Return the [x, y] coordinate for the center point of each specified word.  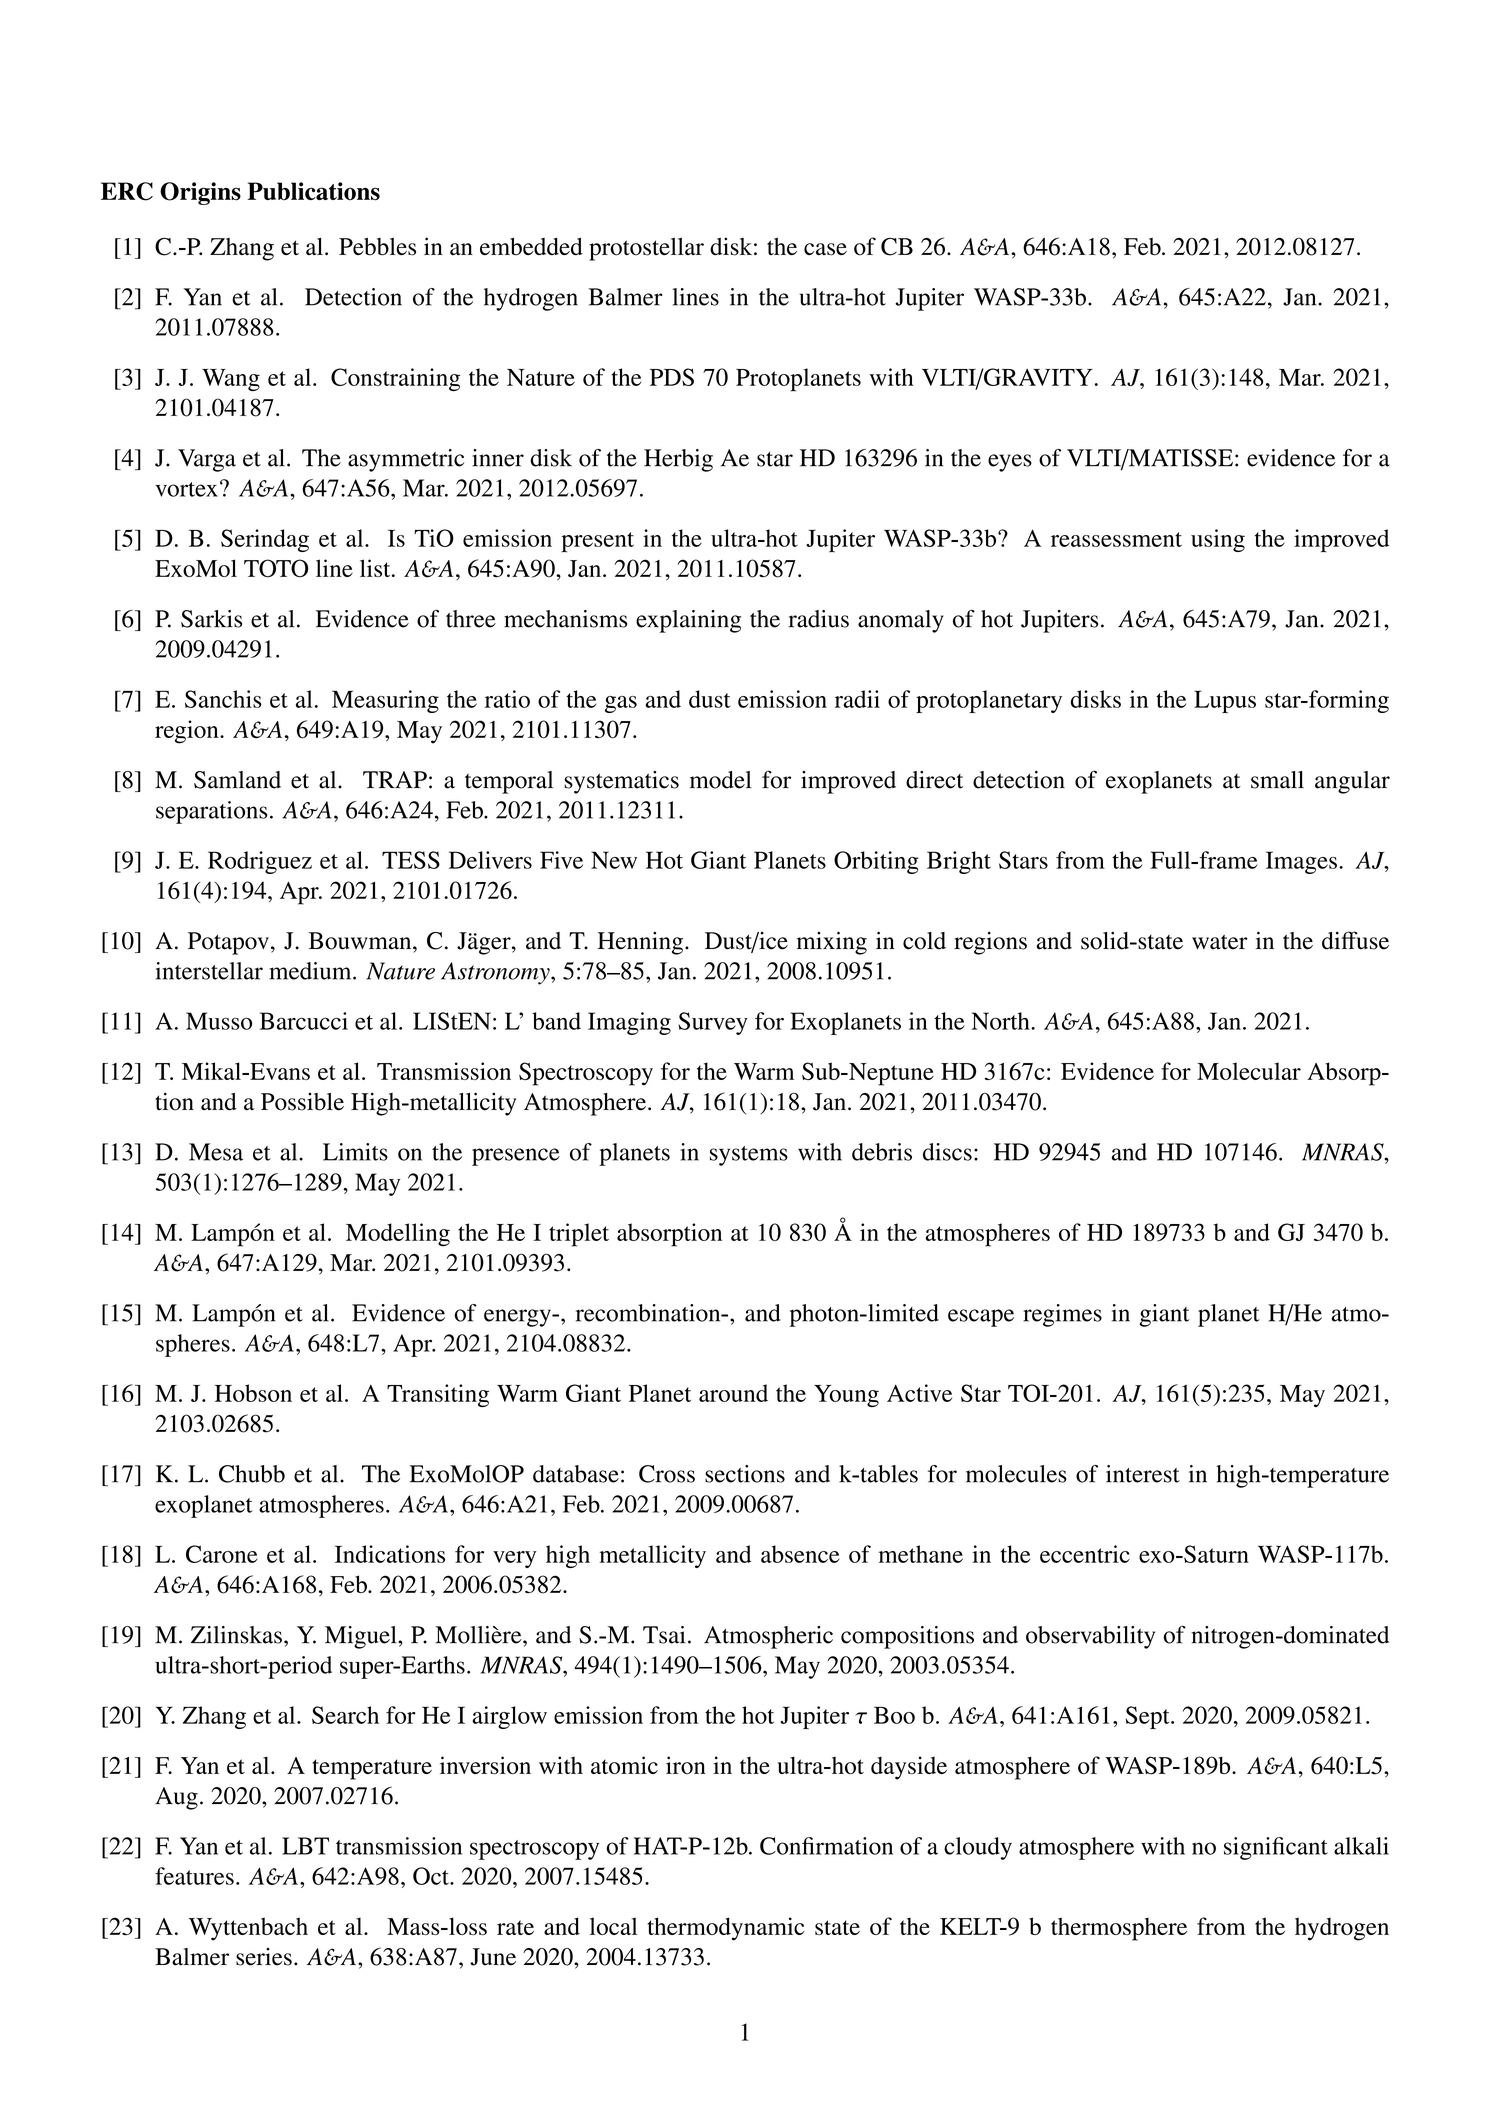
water [1220, 942]
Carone [222, 1554]
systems [749, 1156]
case [825, 249]
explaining [688, 621]
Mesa [216, 1152]
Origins [200, 193]
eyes [1010, 463]
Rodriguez [260, 862]
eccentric [1085, 1554]
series [264, 1957]
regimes [1062, 1315]
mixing [832, 943]
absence [800, 1554]
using [1218, 540]
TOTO [276, 568]
